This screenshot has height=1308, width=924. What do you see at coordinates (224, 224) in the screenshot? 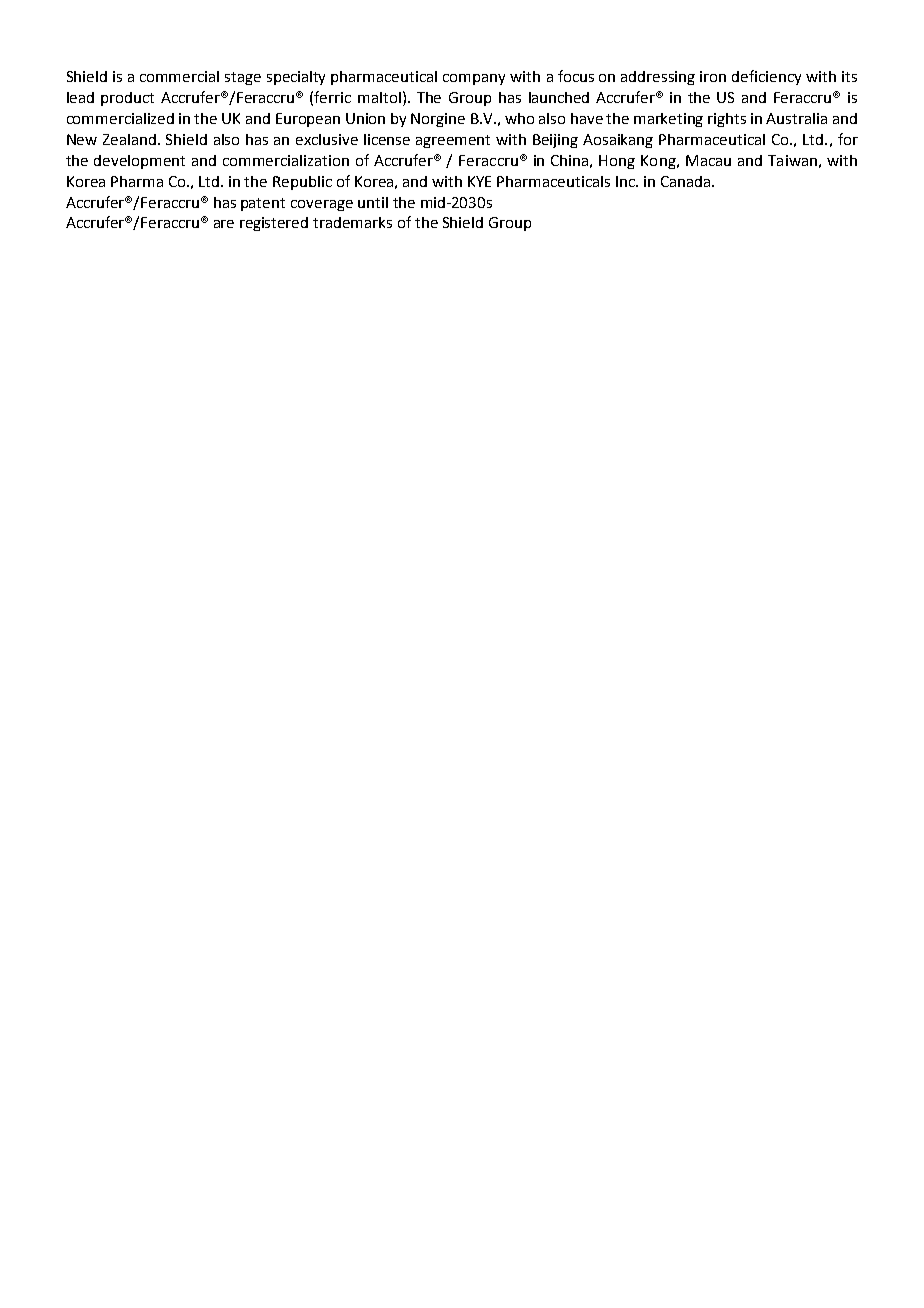
I see `are` at bounding box center [224, 224].
